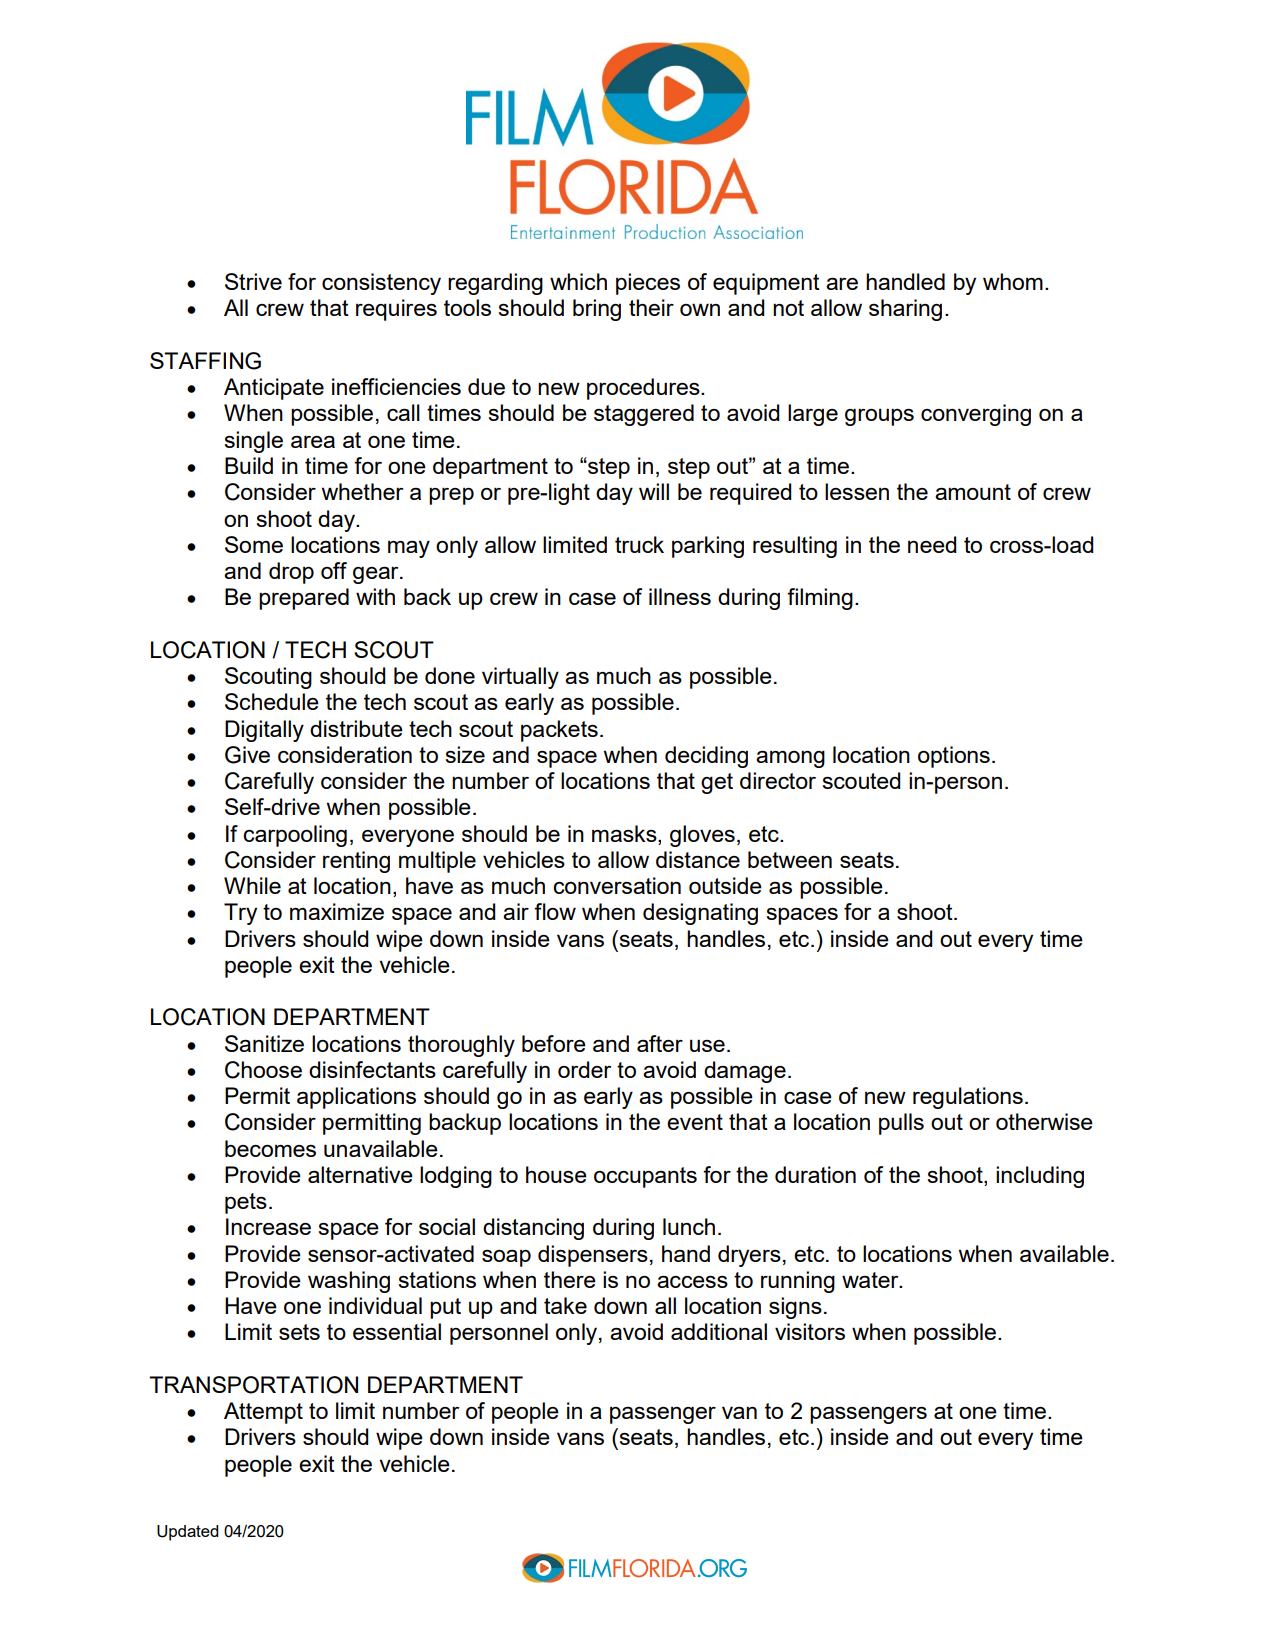 The width and height of the screenshot is (1270, 1644). I want to click on conversation, so click(617, 885).
